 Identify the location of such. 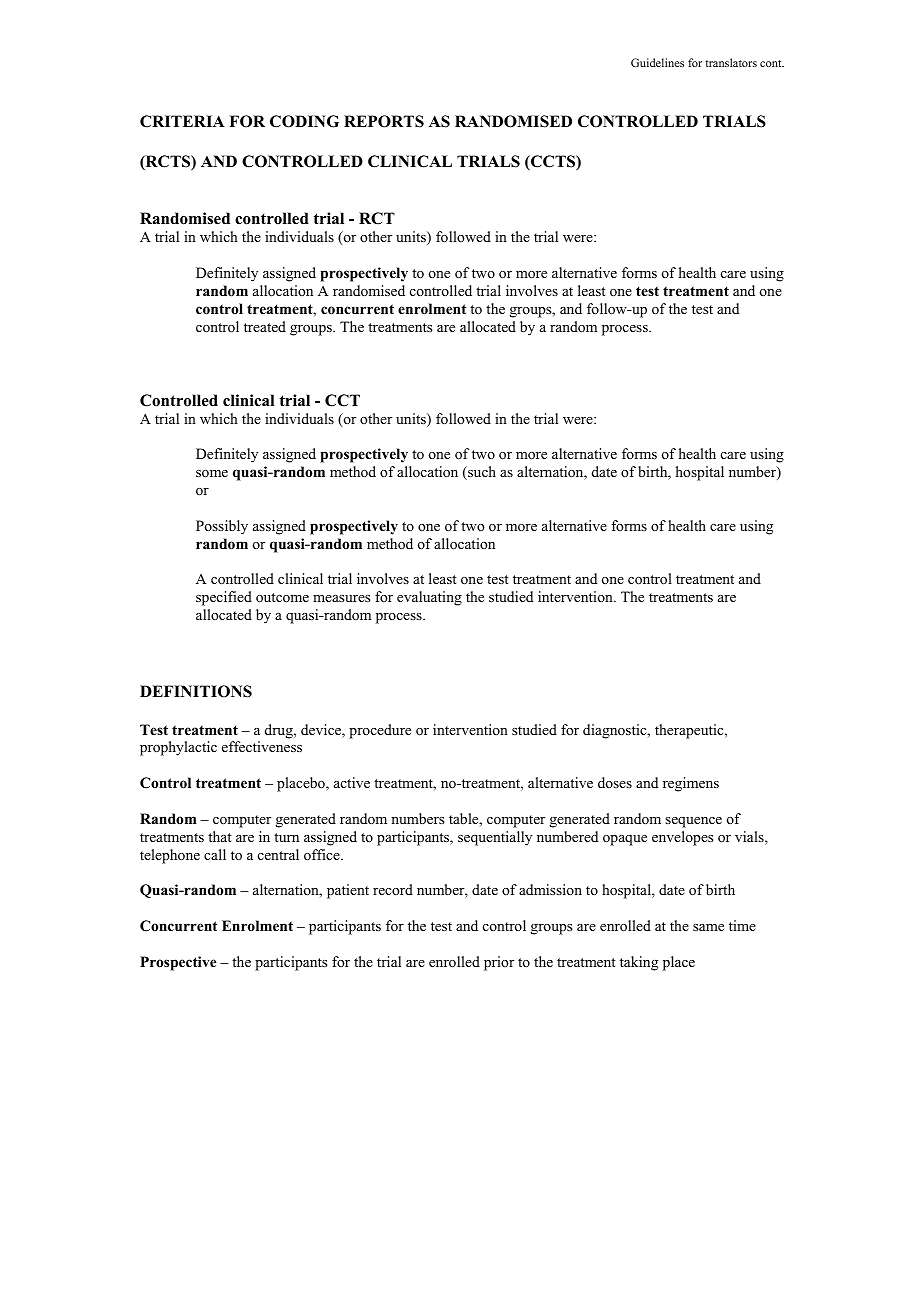
(481, 473).
